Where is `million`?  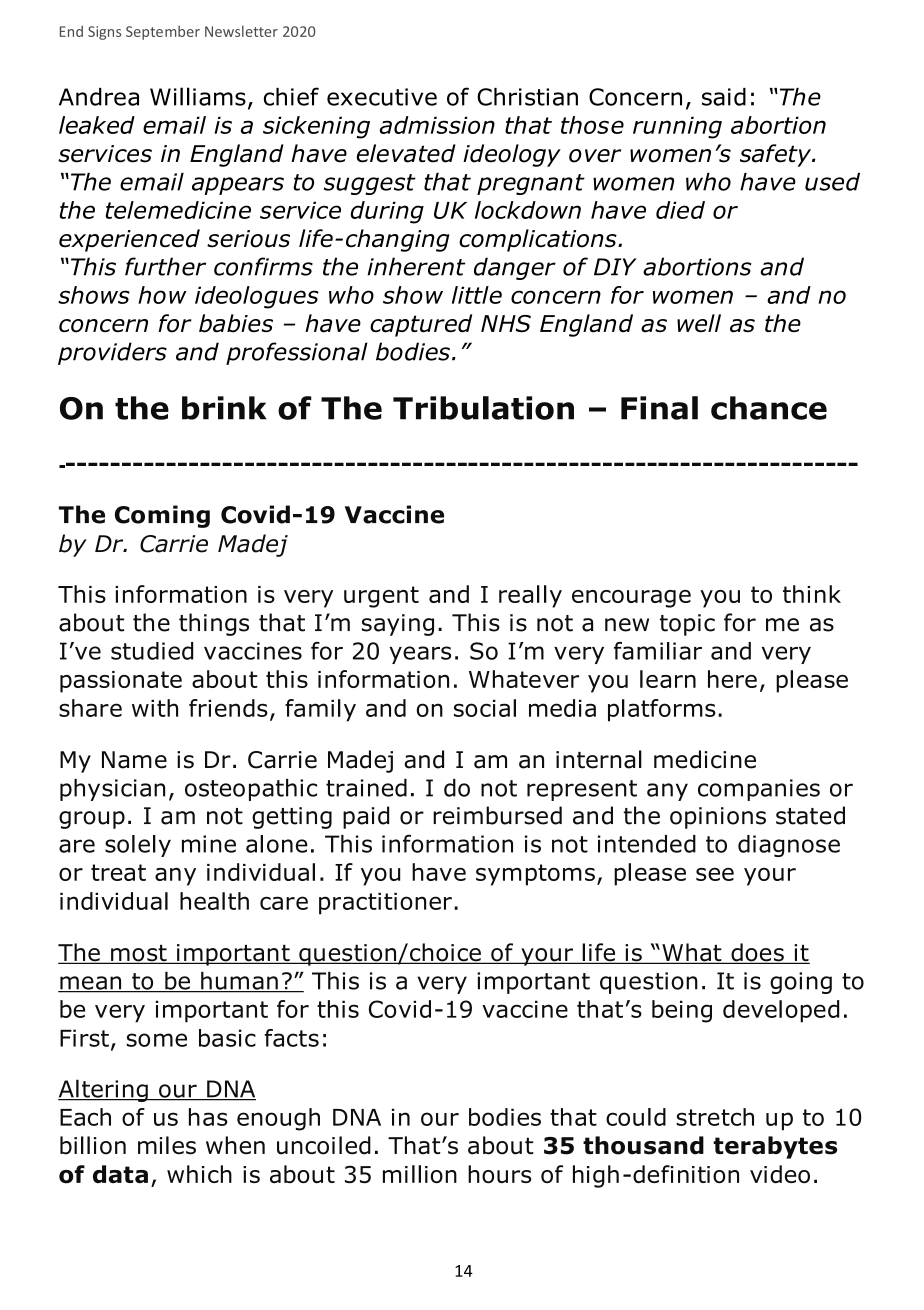 million is located at coordinates (420, 1174).
